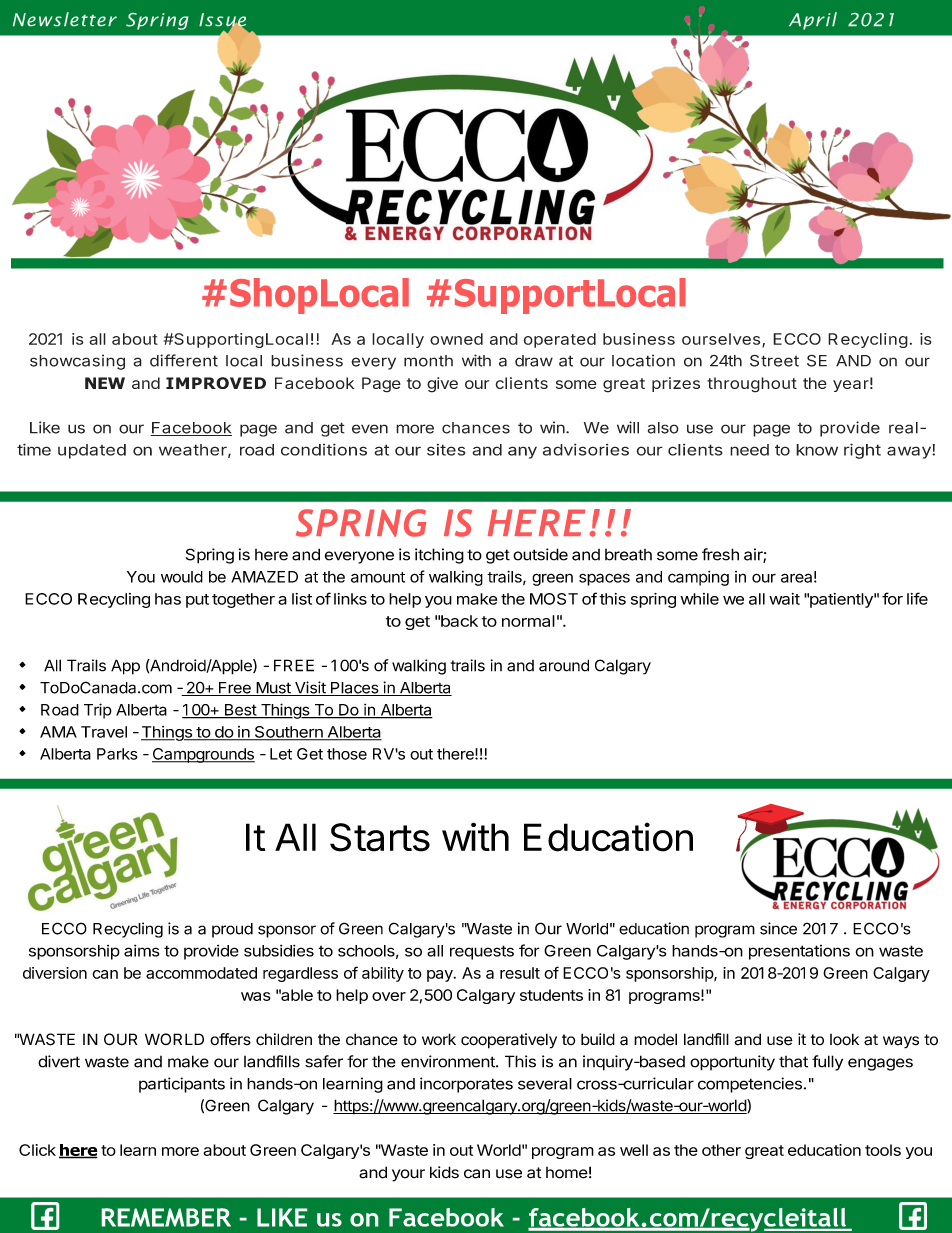 Image resolution: width=952 pixels, height=1233 pixels. Describe the element at coordinates (784, 599) in the screenshot. I see `wait` at that location.
